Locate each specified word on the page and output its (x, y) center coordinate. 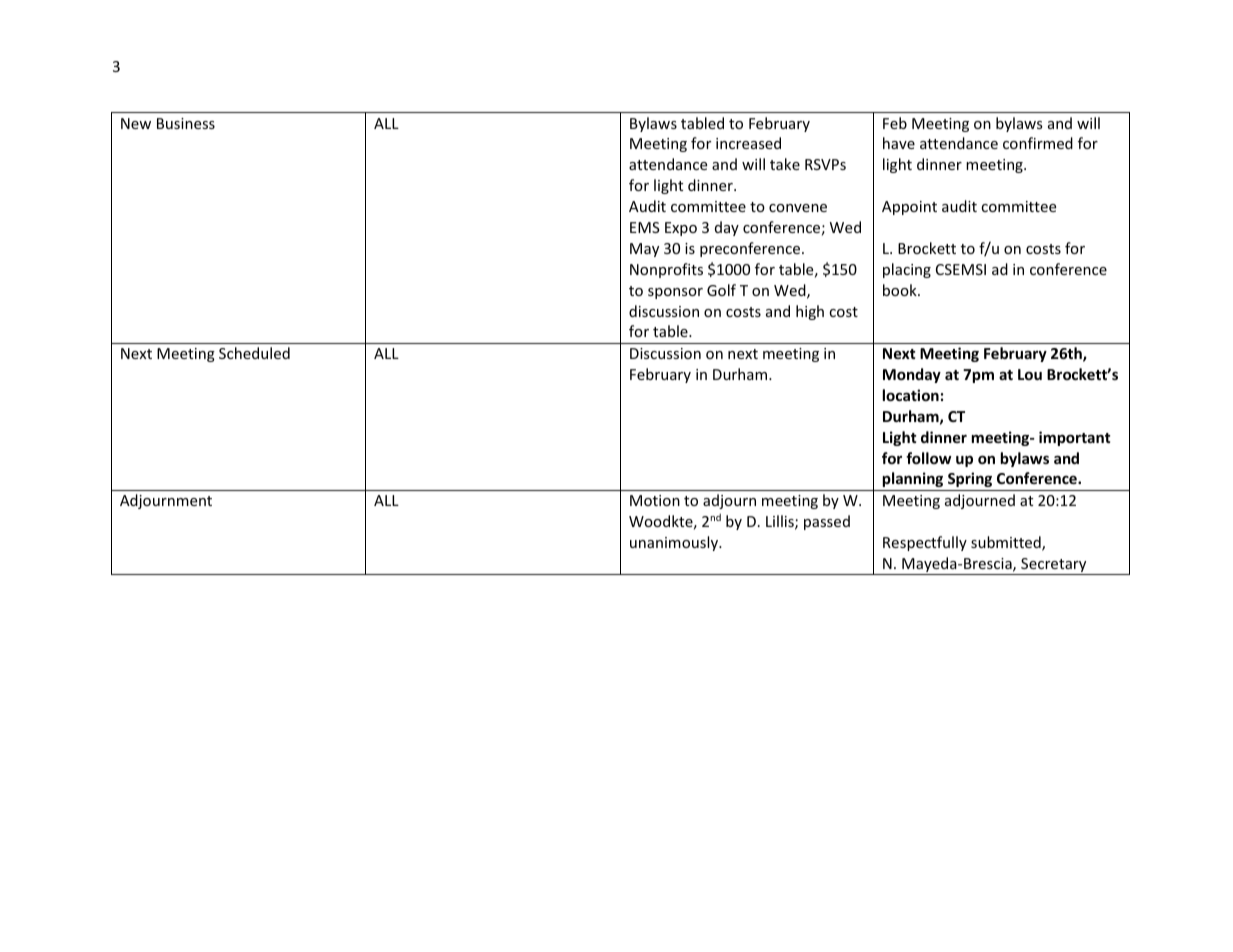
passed (827, 522)
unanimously (675, 543)
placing (907, 270)
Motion (655, 500)
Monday (912, 375)
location (911, 395)
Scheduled (254, 353)
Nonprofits (666, 270)
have (899, 143)
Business (186, 123)
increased (748, 143)
